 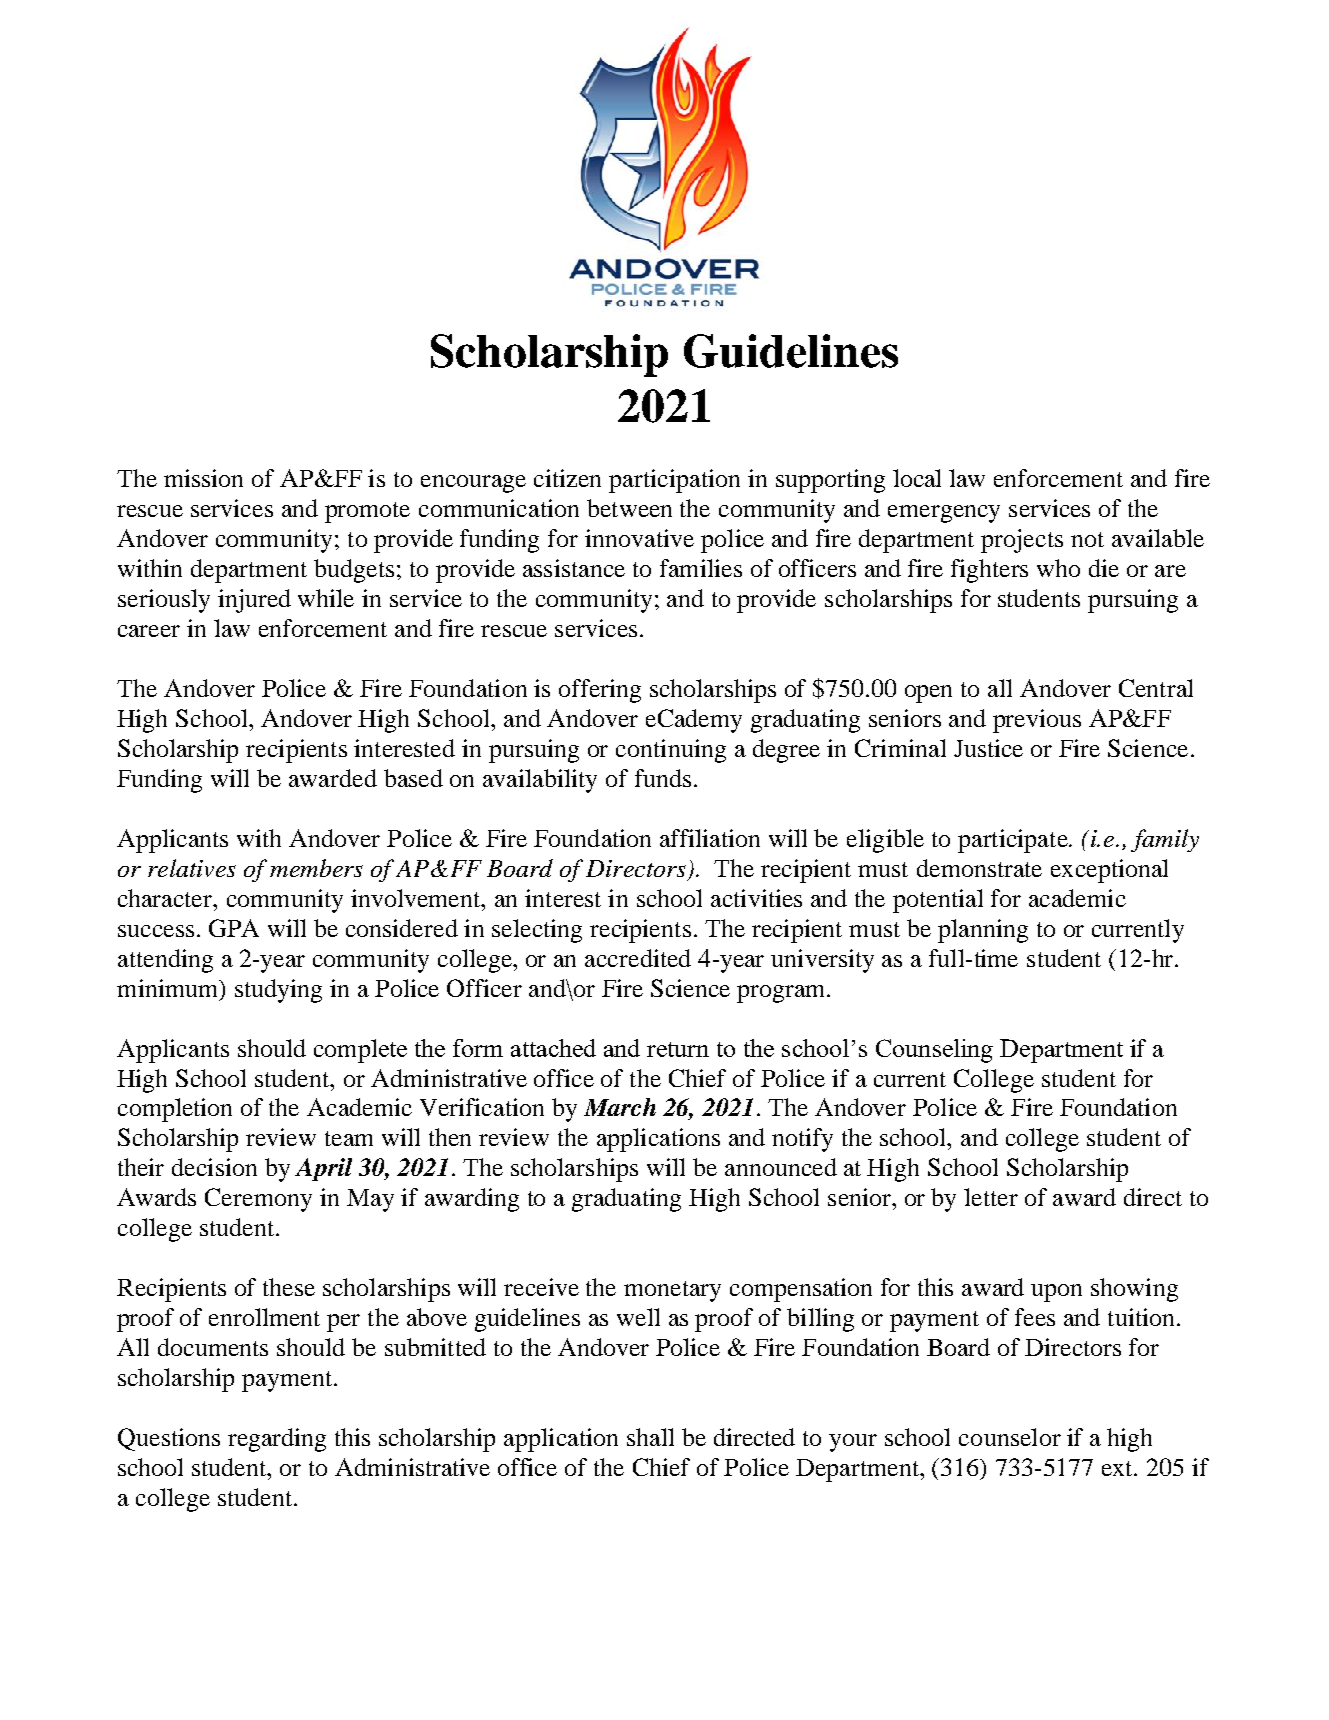 What do you see at coordinates (289, 1287) in the document?
I see `these` at bounding box center [289, 1287].
